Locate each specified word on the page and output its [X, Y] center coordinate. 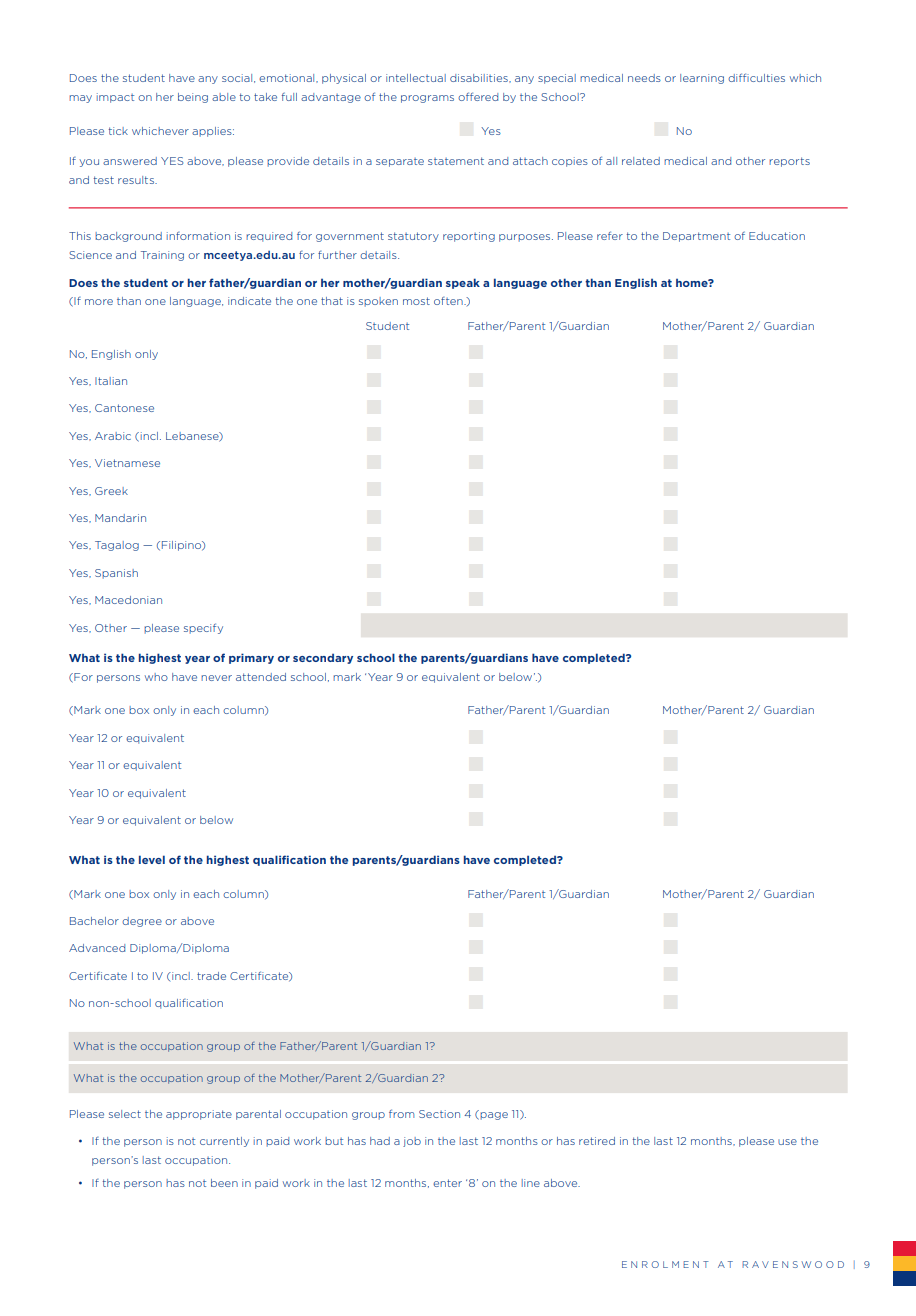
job [412, 1142]
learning [702, 79]
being [193, 98]
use [787, 1142]
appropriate [199, 1115]
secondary [323, 658]
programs [427, 99]
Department [696, 237]
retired [597, 1141]
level [152, 859]
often [449, 301]
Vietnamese [127, 463]
